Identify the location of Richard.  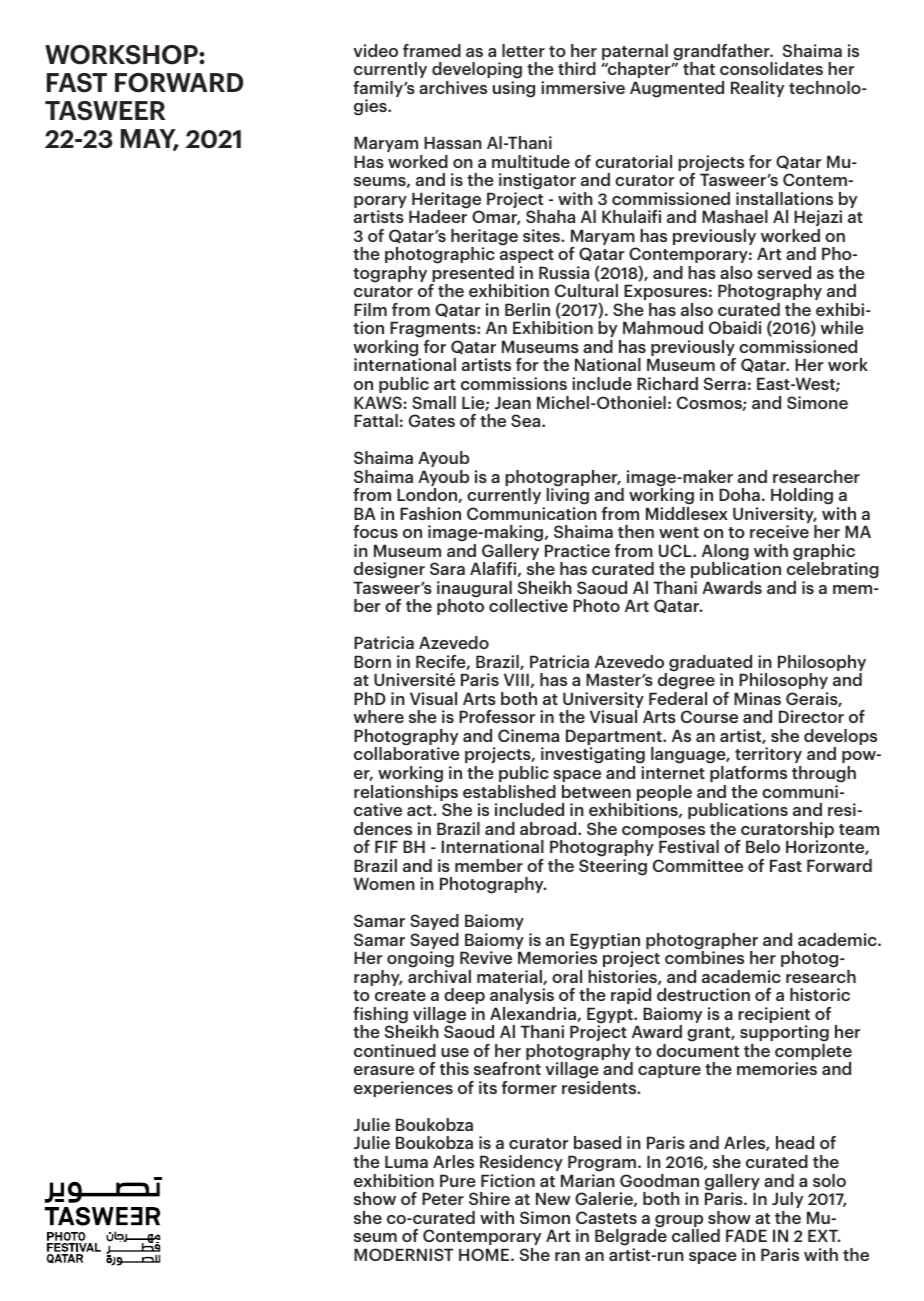
(667, 383).
